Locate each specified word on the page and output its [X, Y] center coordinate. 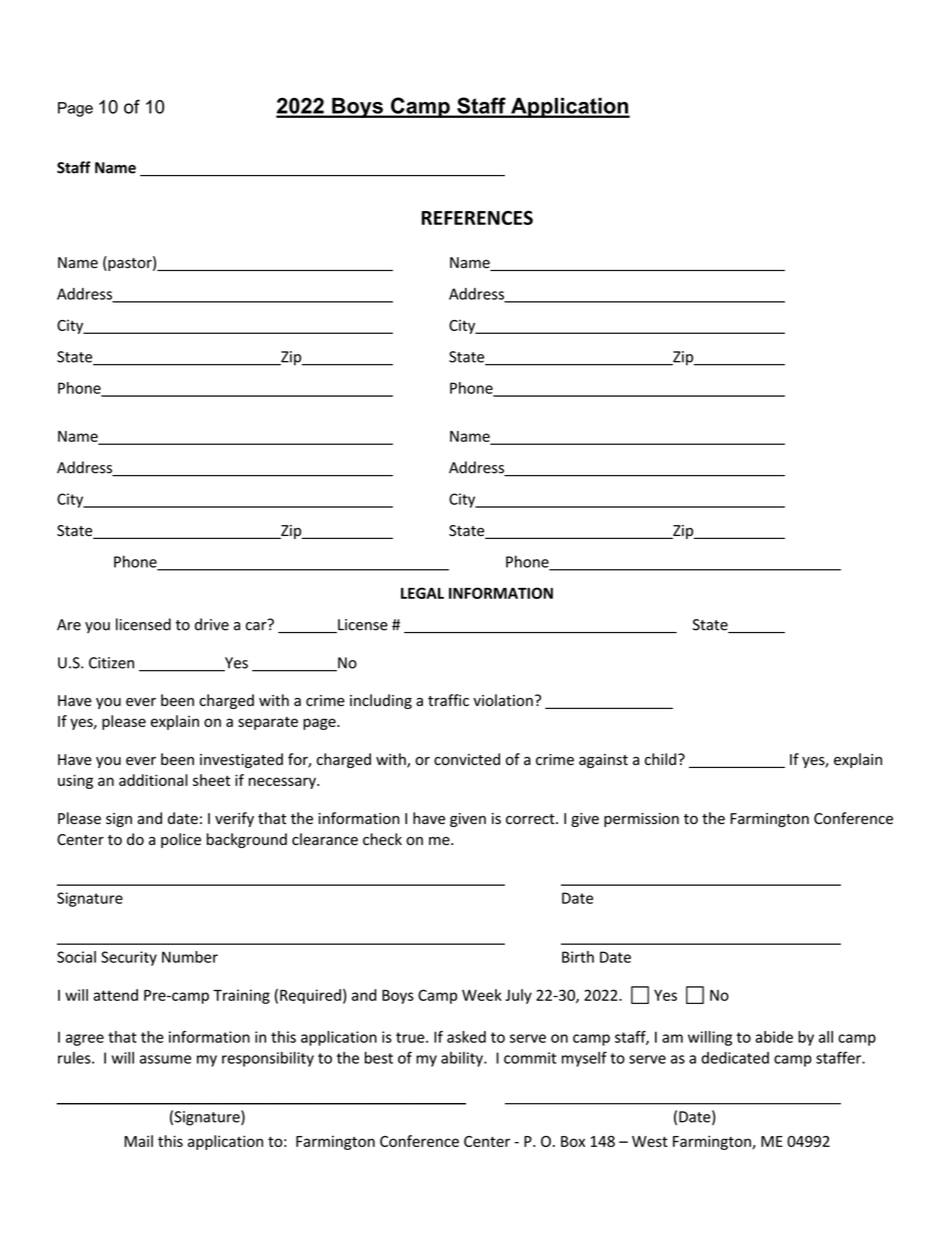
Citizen [111, 663]
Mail [138, 1141]
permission [641, 820]
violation [503, 700]
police [181, 840]
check [382, 839]
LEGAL [422, 593]
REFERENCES [477, 217]
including [381, 701]
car [257, 625]
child [660, 759]
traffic [448, 700]
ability [463, 1059]
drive [212, 624]
